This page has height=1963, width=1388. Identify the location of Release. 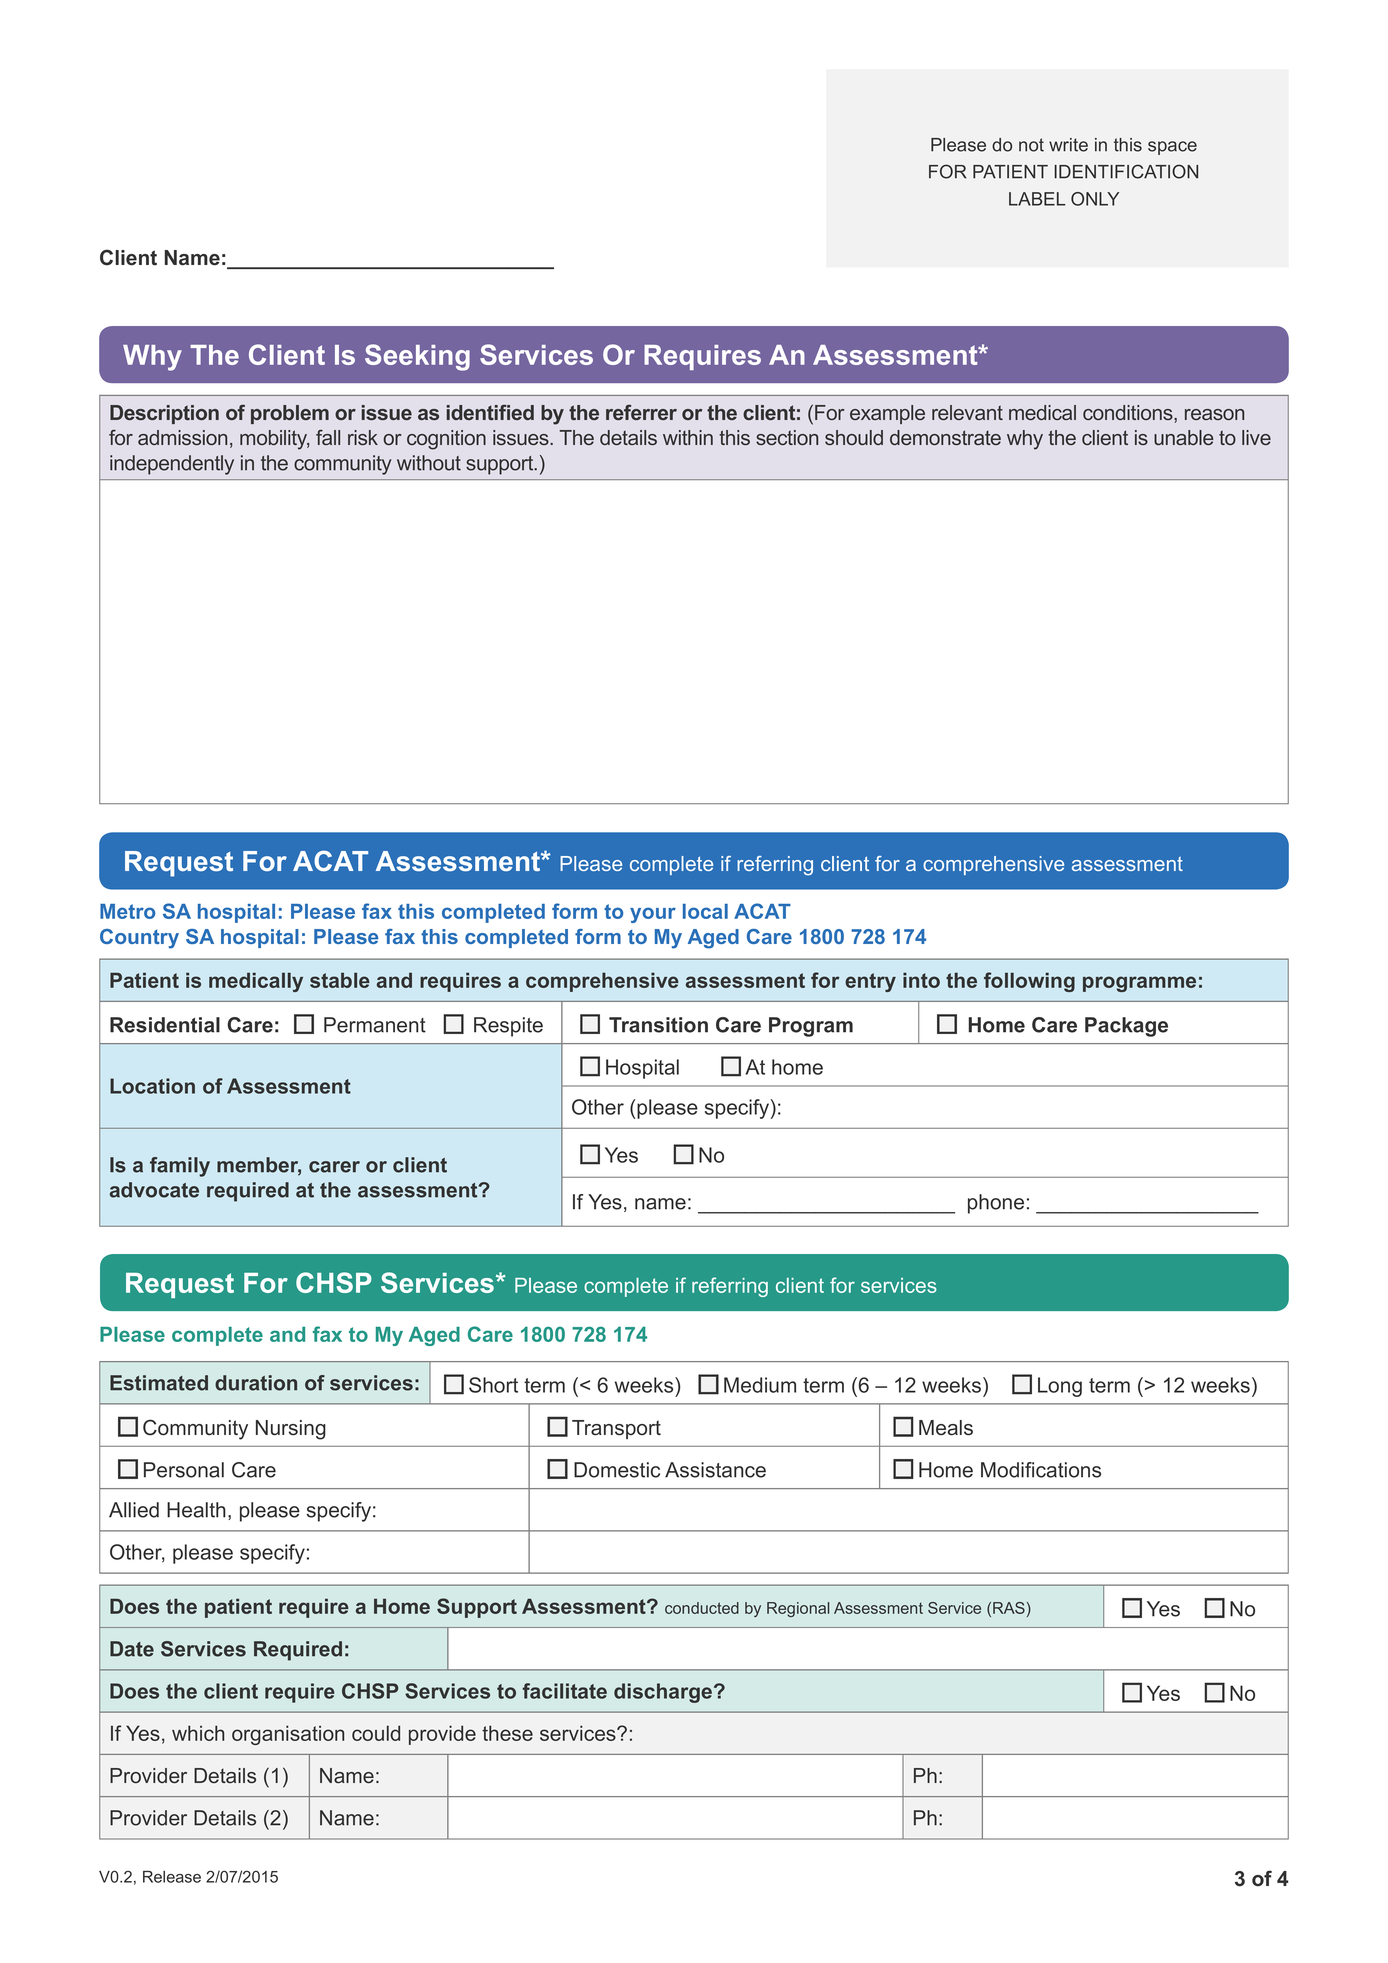
(172, 1877).
